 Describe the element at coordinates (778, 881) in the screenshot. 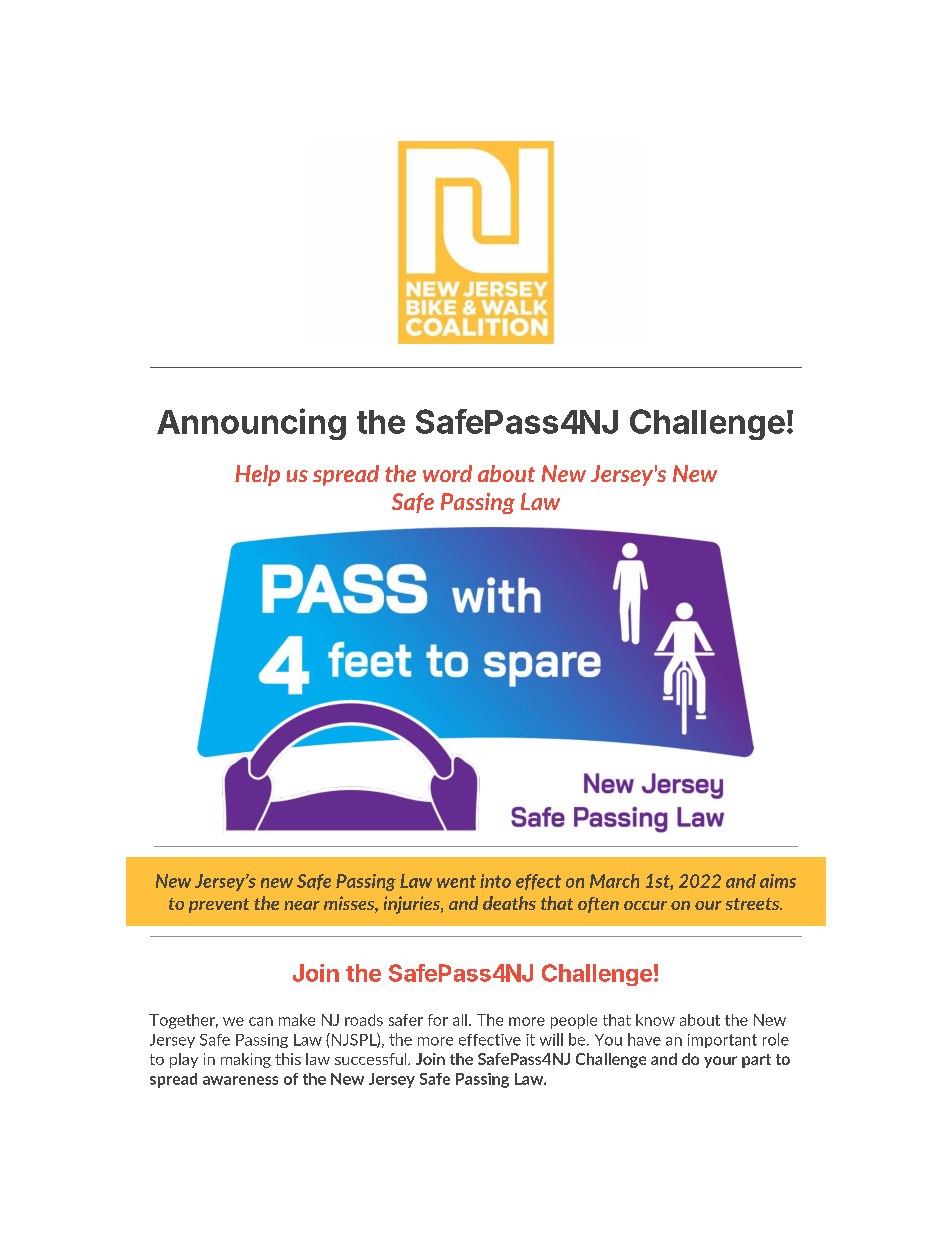

I see `aims` at that location.
